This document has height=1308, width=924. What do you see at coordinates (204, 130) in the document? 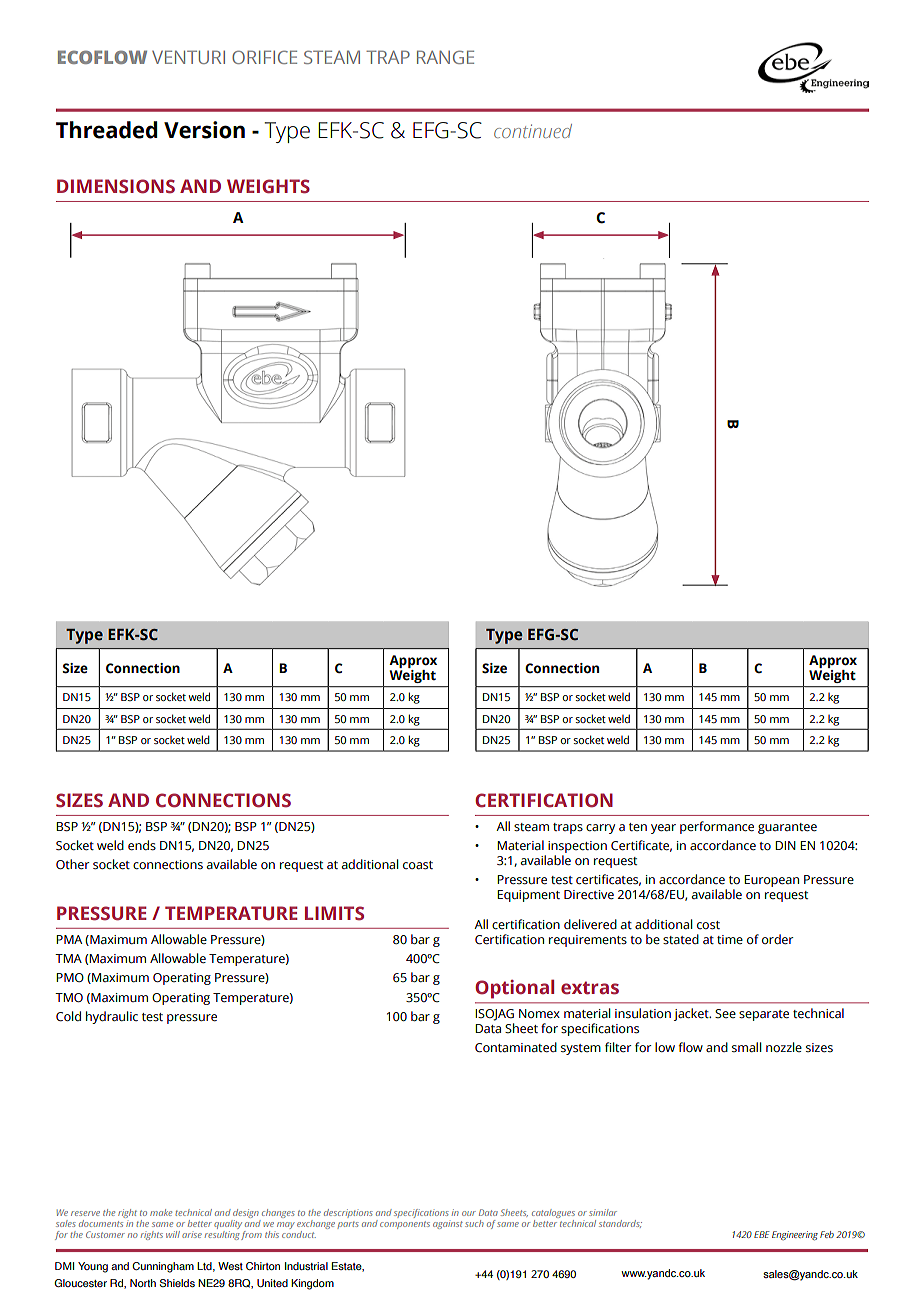
I see `Version` at bounding box center [204, 130].
